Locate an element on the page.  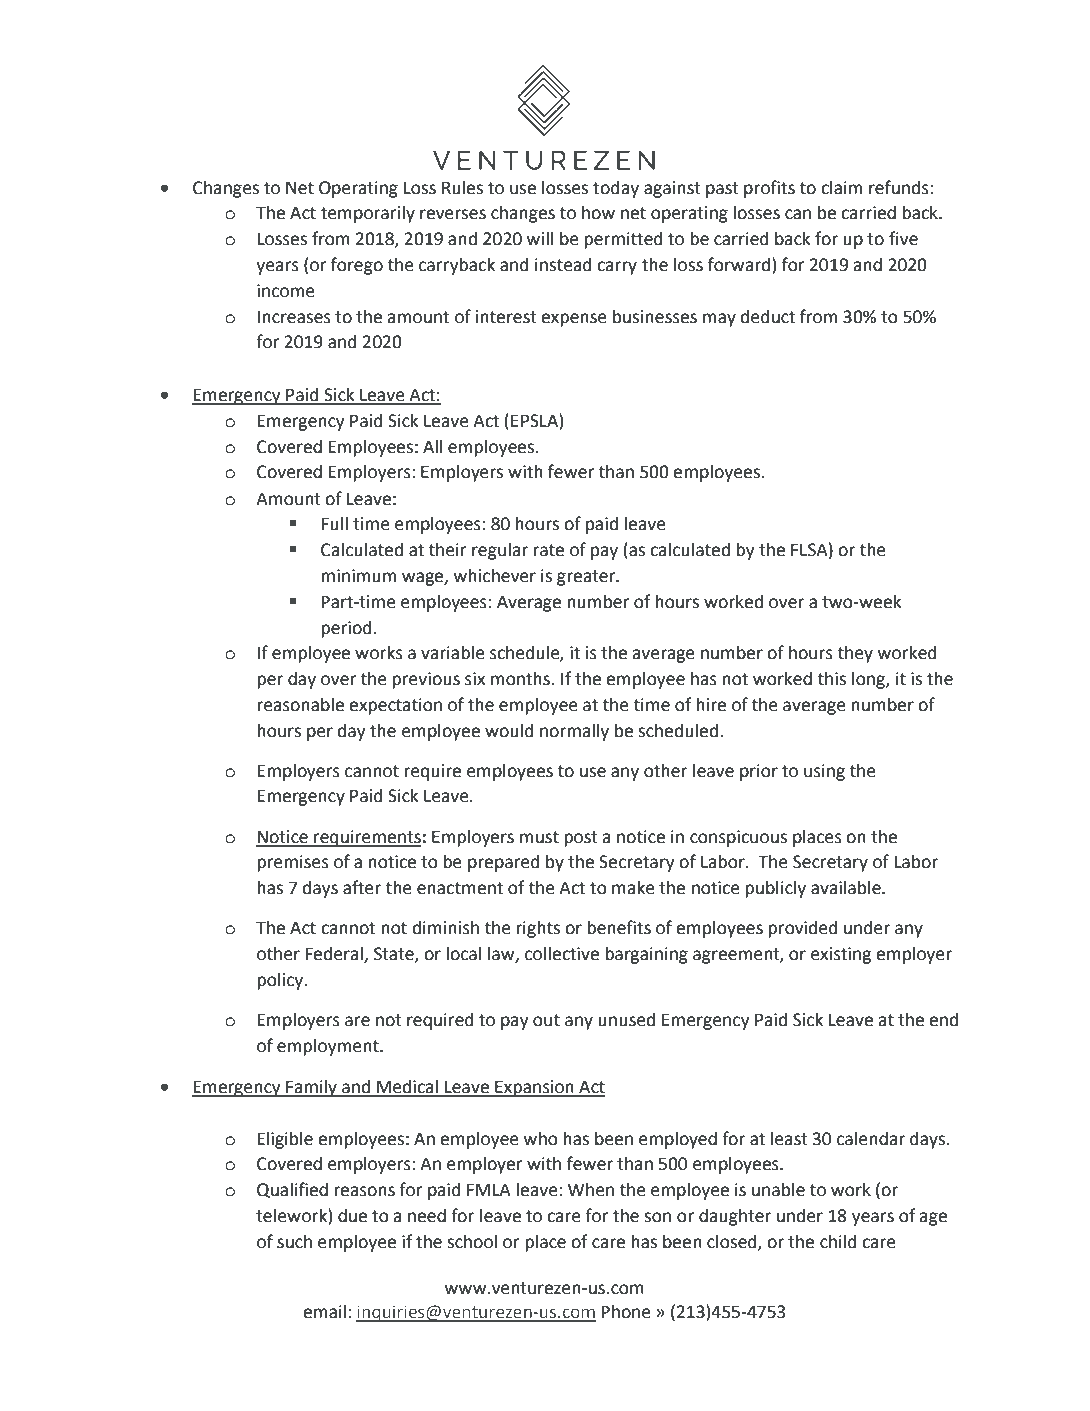
existing is located at coordinates (841, 955).
